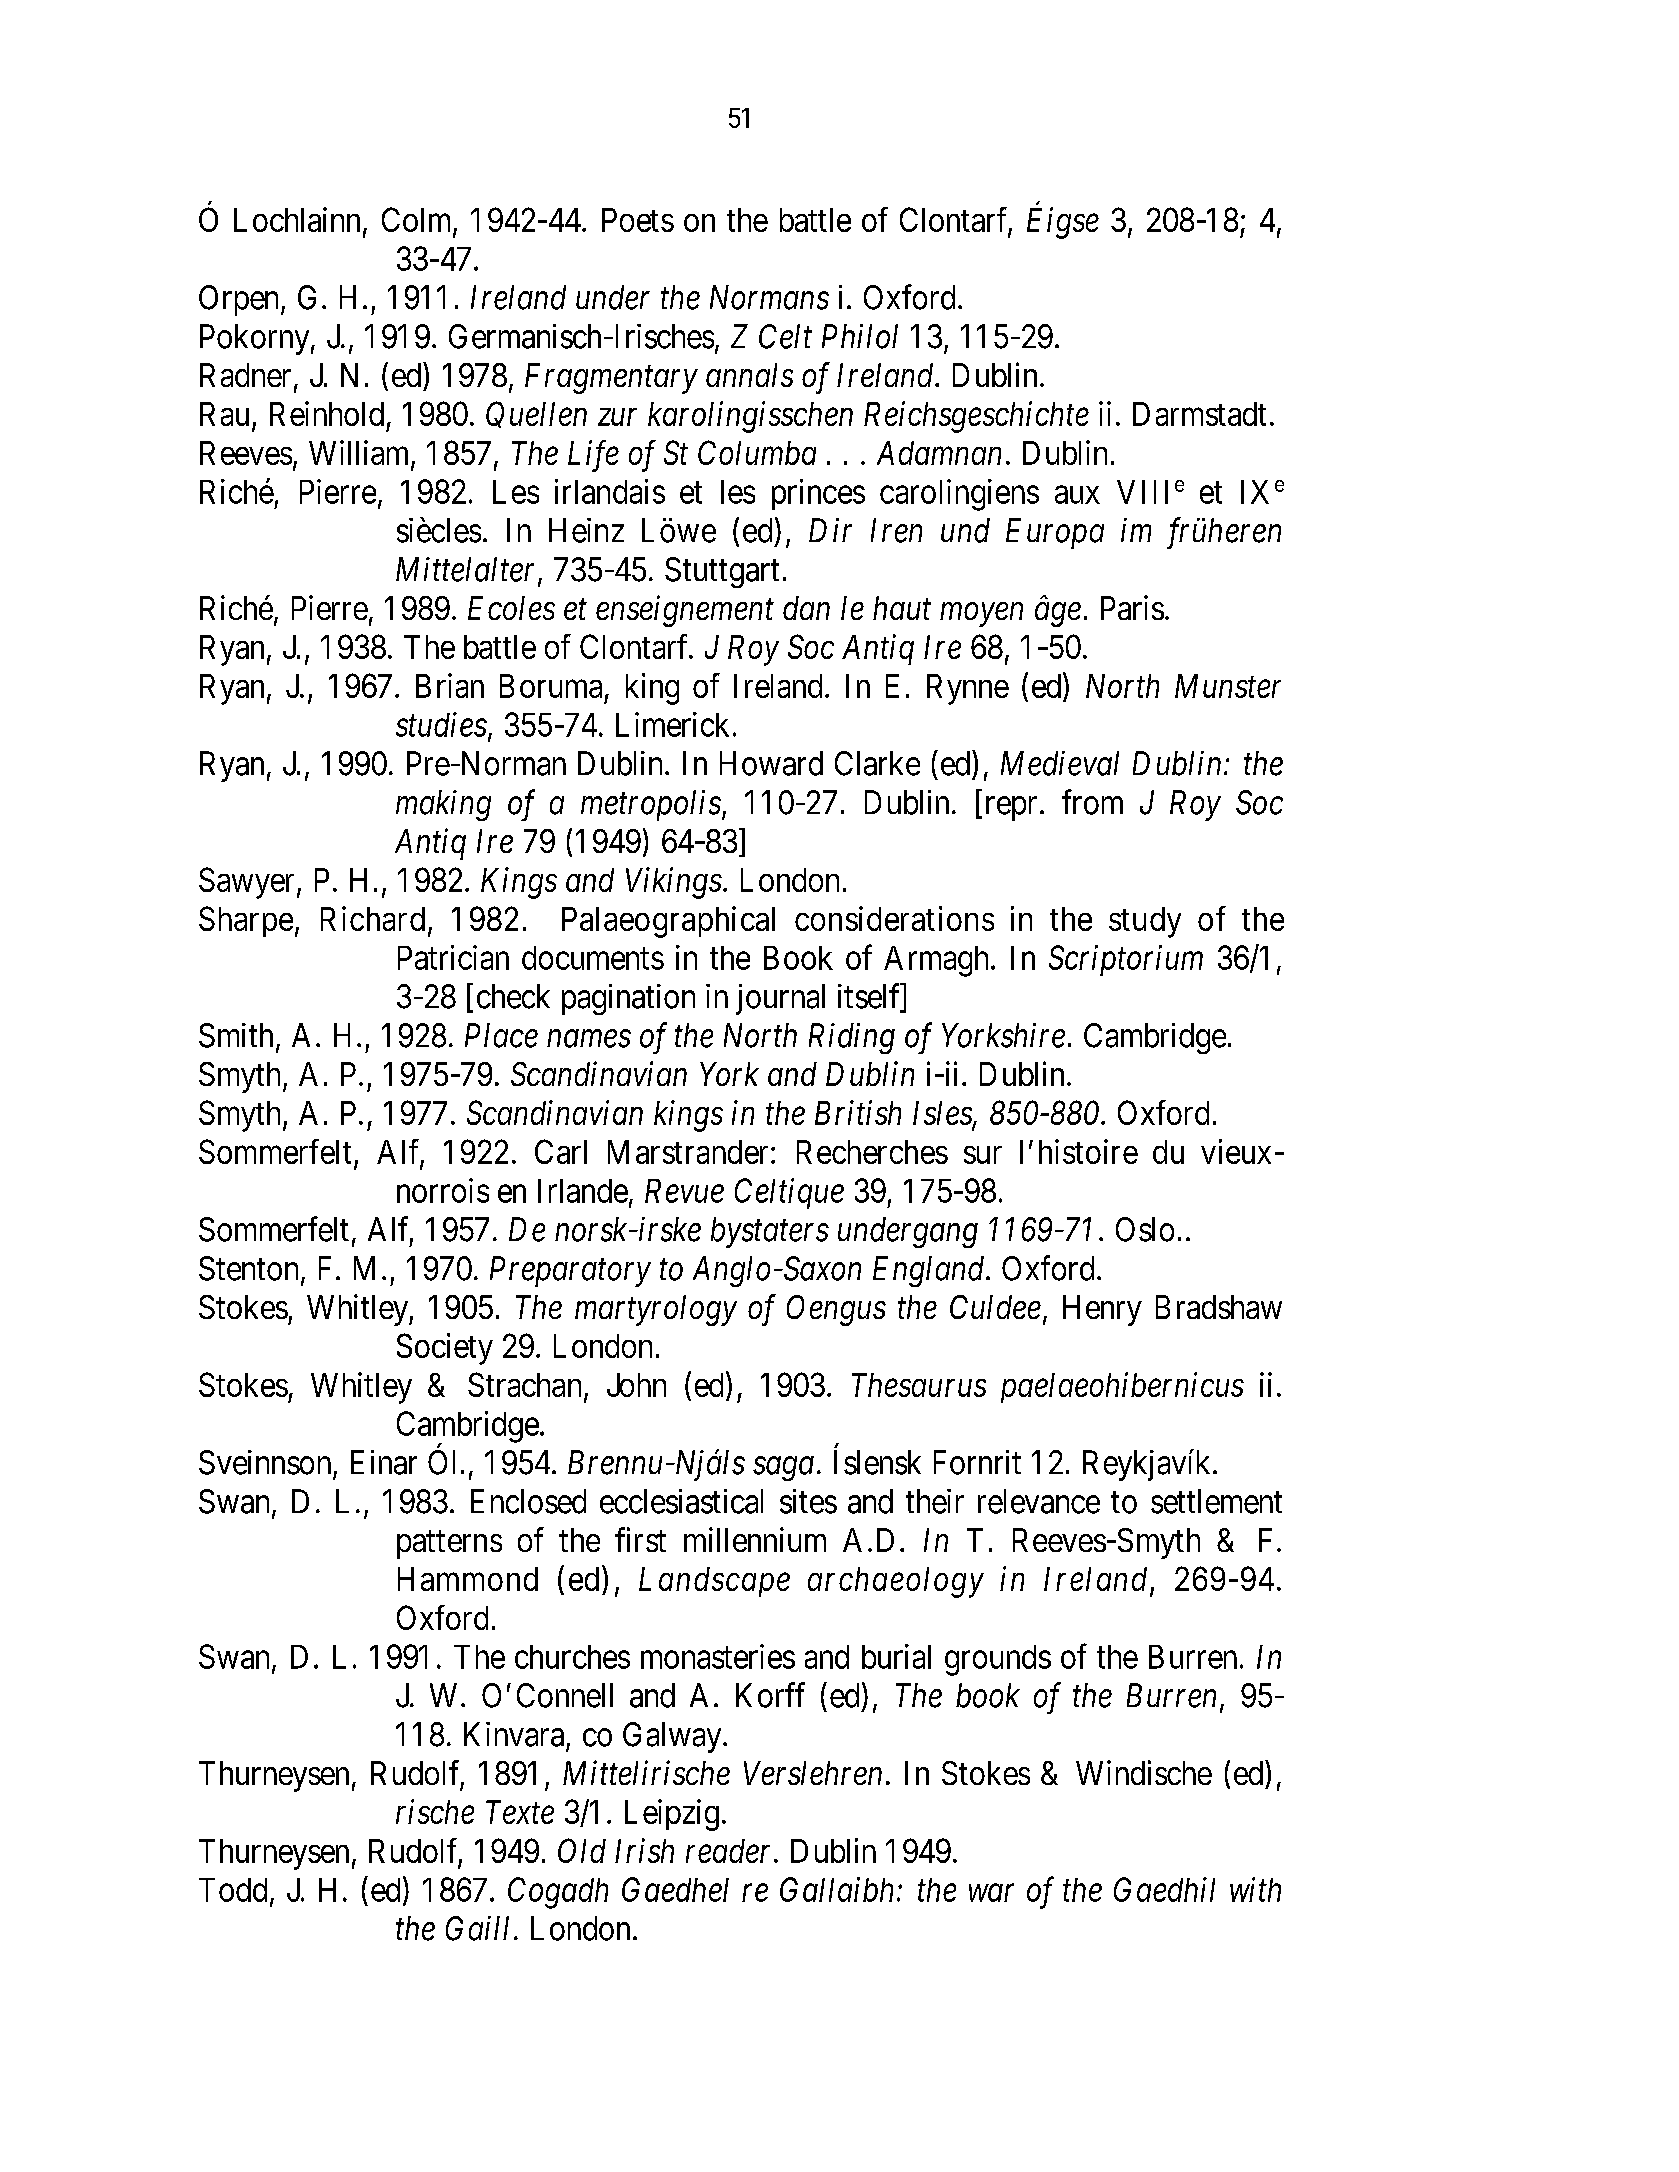  Describe the element at coordinates (1199, 414) in the screenshot. I see `Darmstadt` at that location.
